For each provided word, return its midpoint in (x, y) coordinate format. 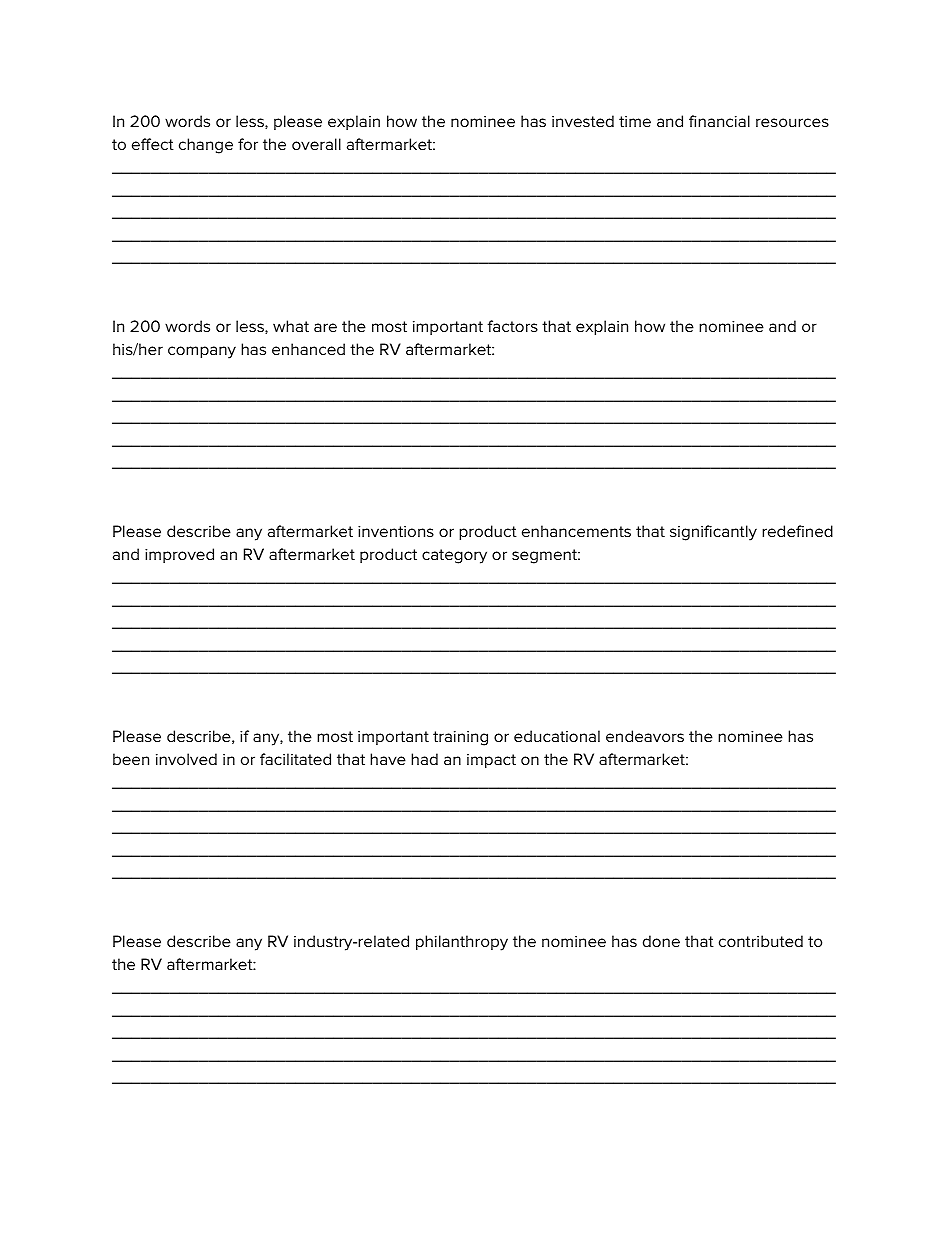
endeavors (645, 736)
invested (583, 121)
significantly (713, 533)
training (460, 738)
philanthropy (462, 943)
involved (186, 759)
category (454, 556)
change (206, 146)
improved (179, 555)
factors (512, 326)
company (202, 352)
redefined (797, 531)
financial (719, 121)
